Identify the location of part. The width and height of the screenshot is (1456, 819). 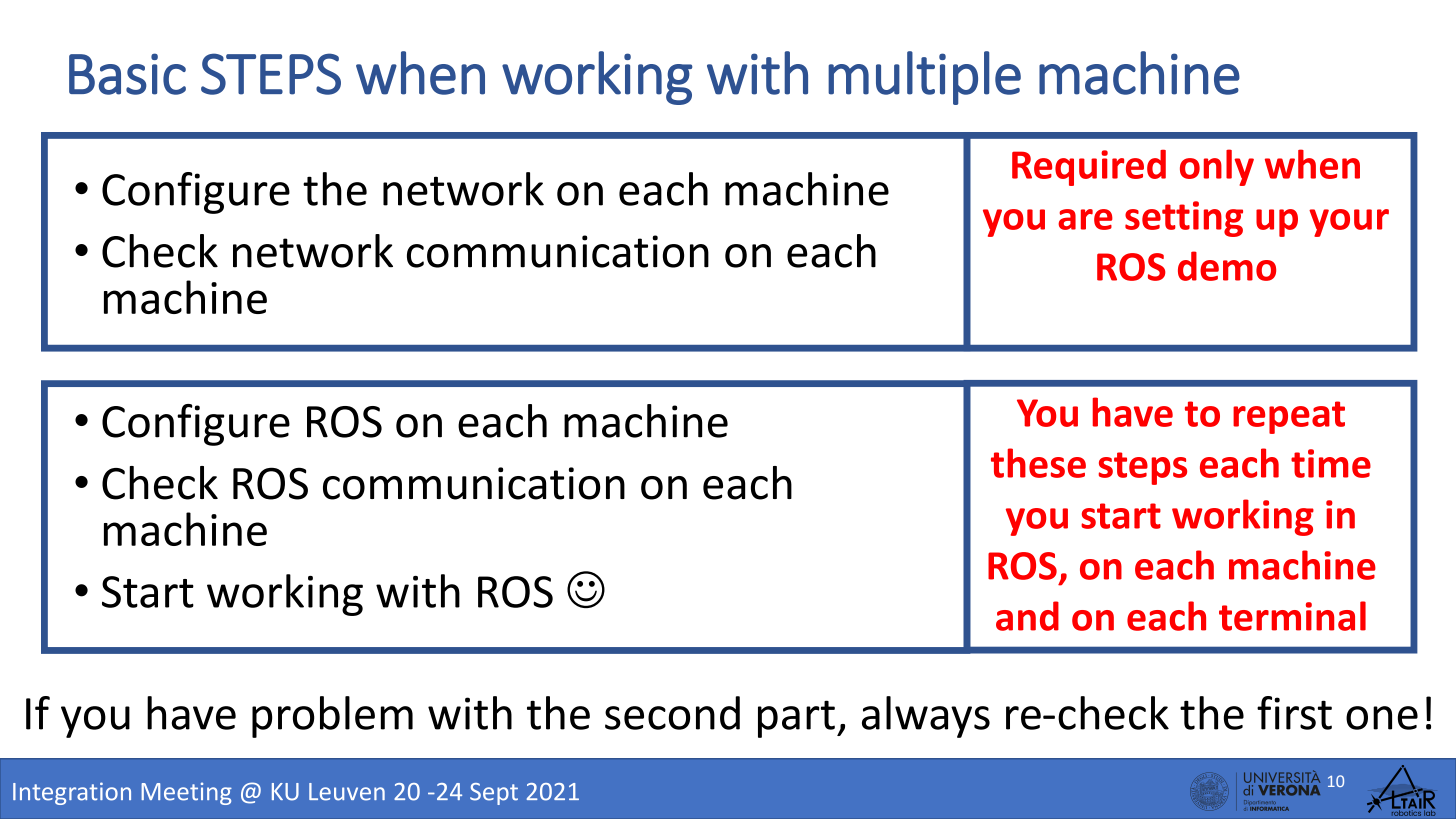
(796, 719).
